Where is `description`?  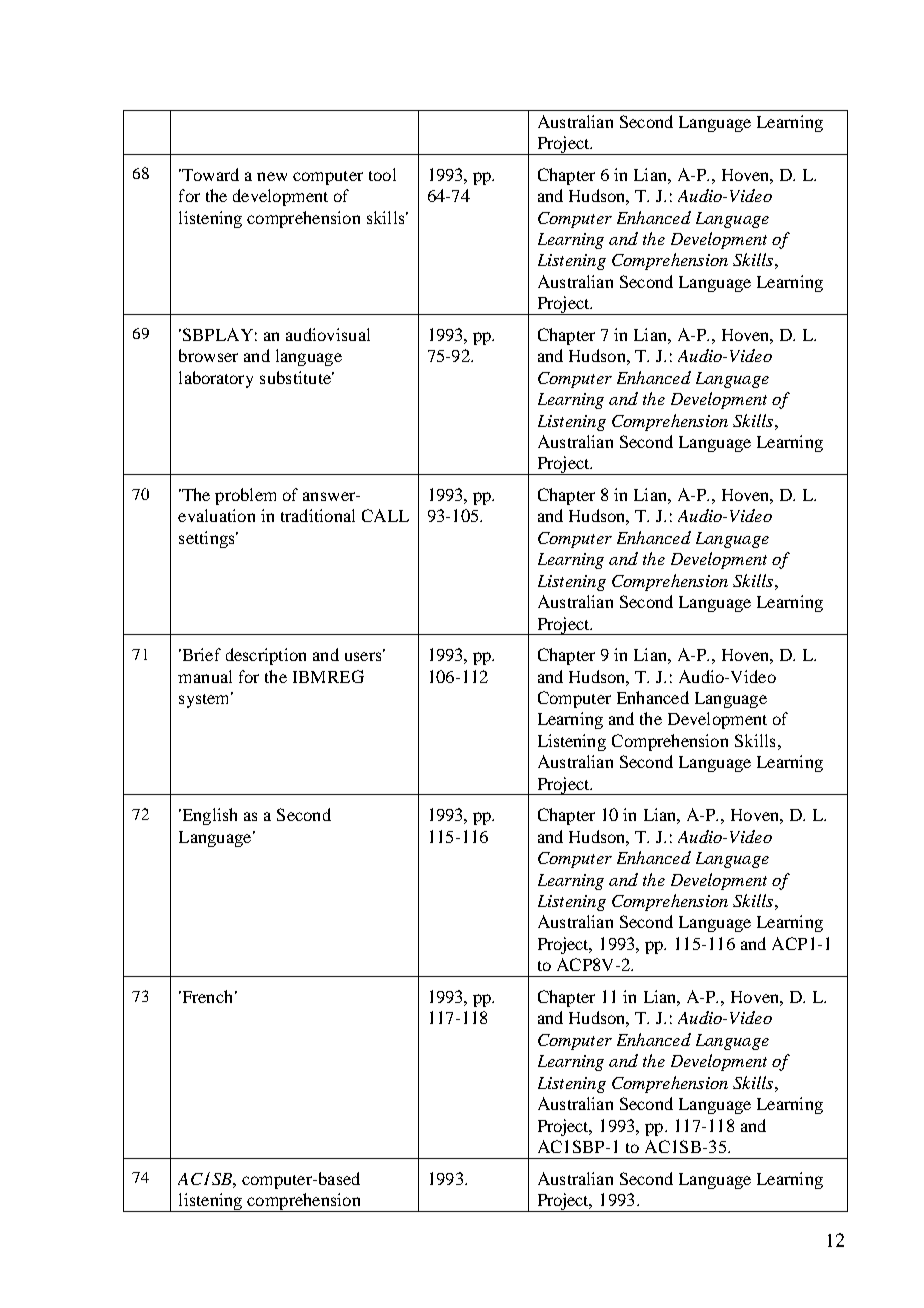
description is located at coordinates (266, 656).
